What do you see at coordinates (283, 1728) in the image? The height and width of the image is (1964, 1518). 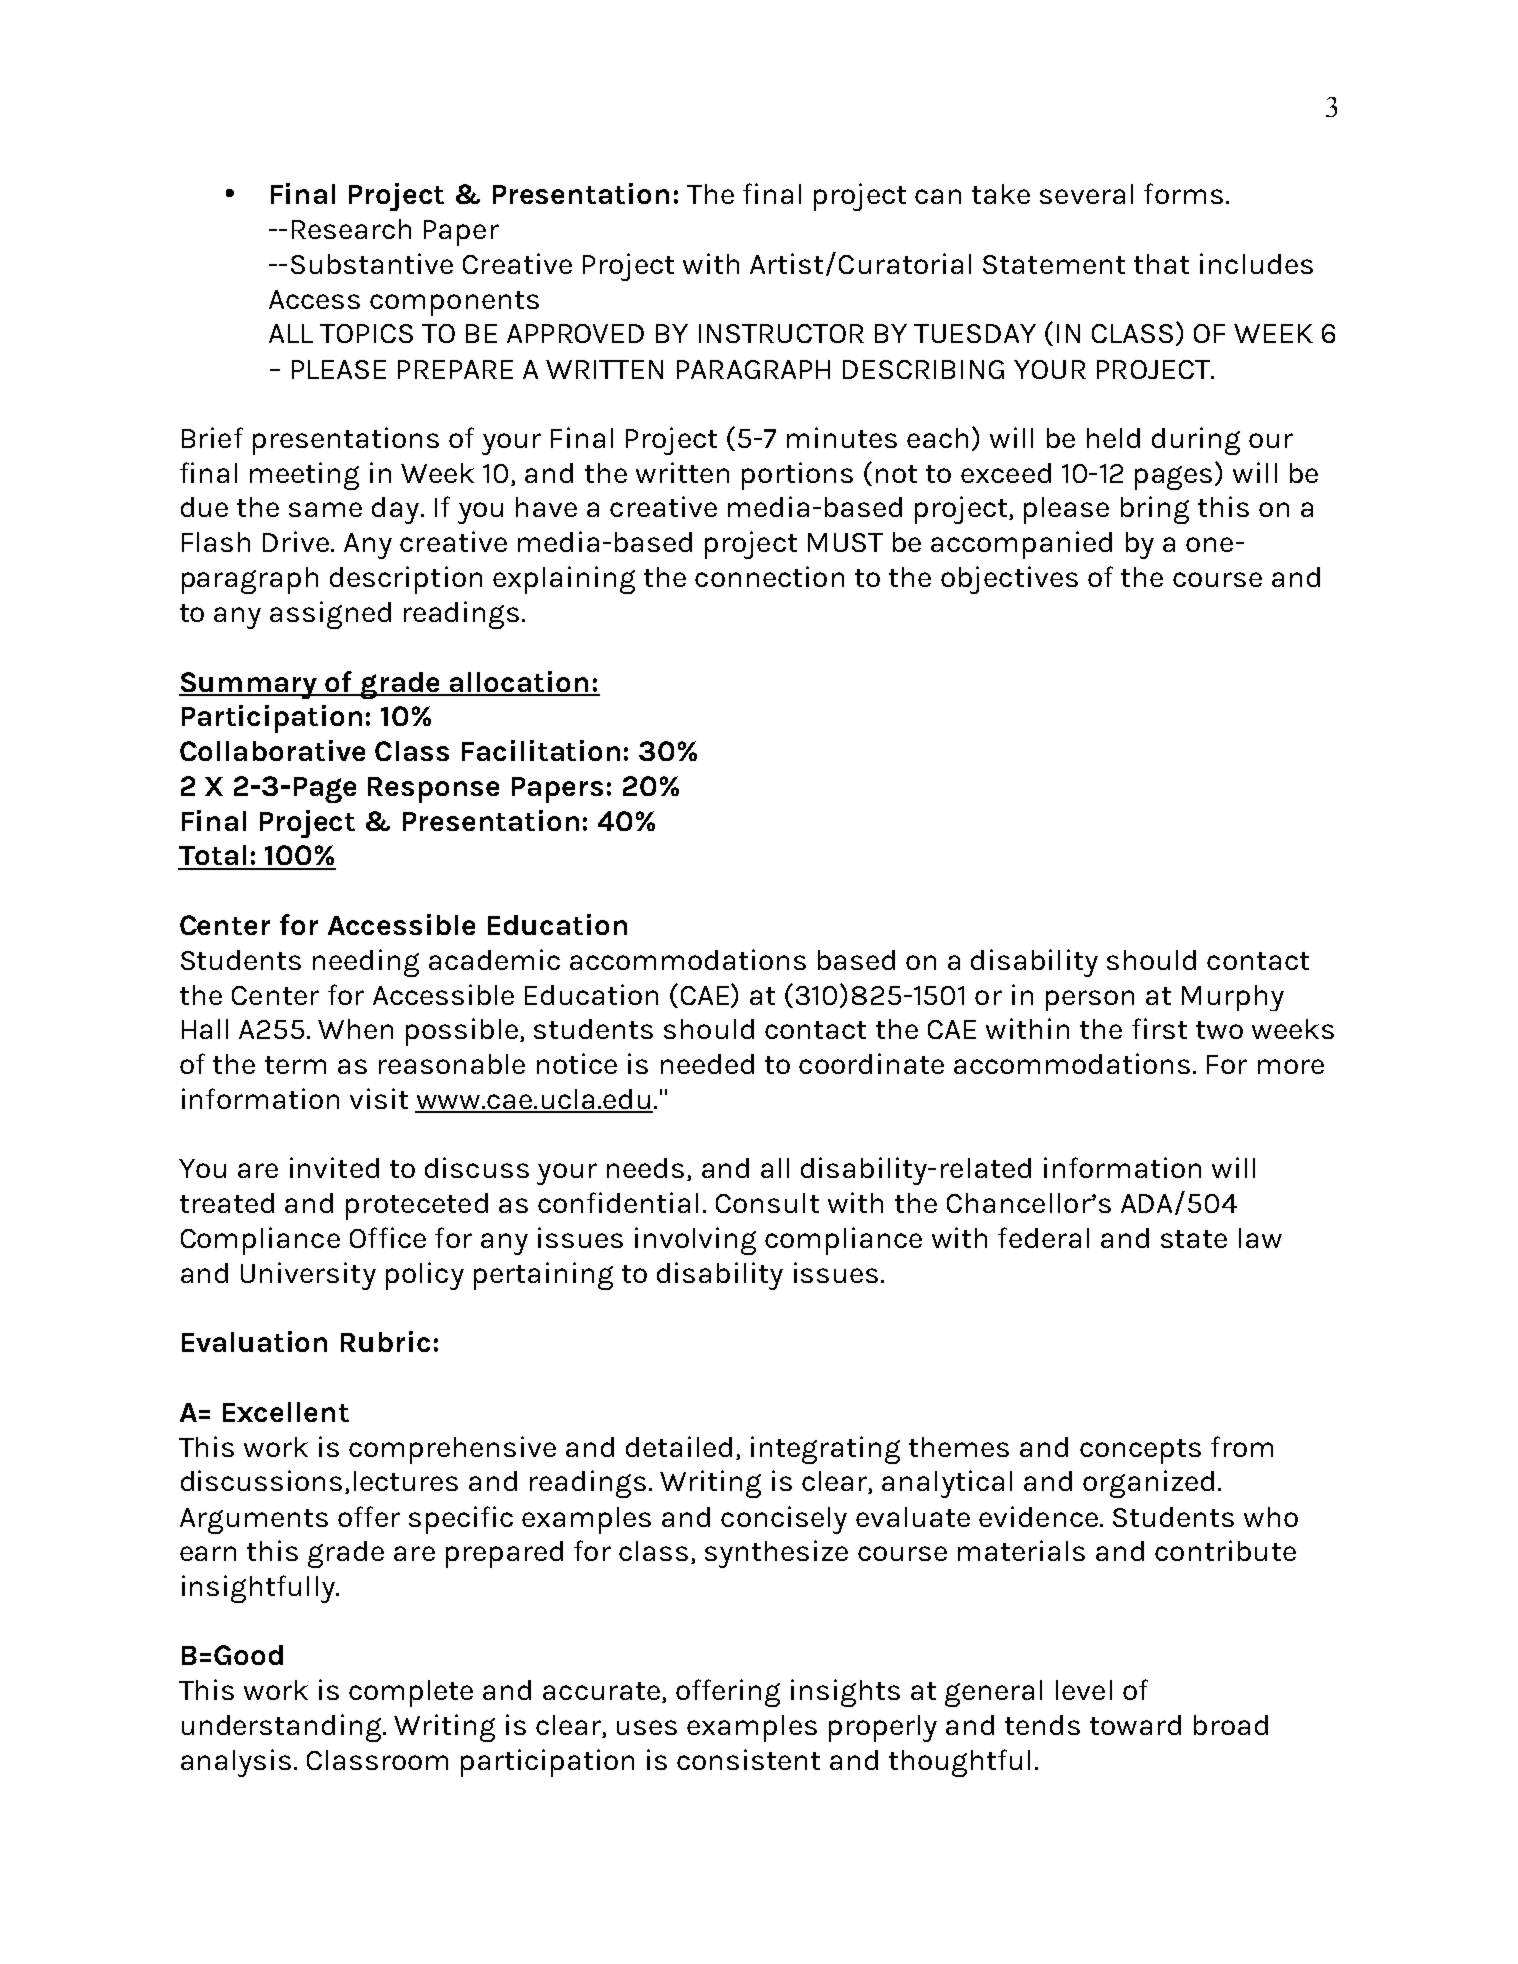 I see `understanding` at bounding box center [283, 1728].
